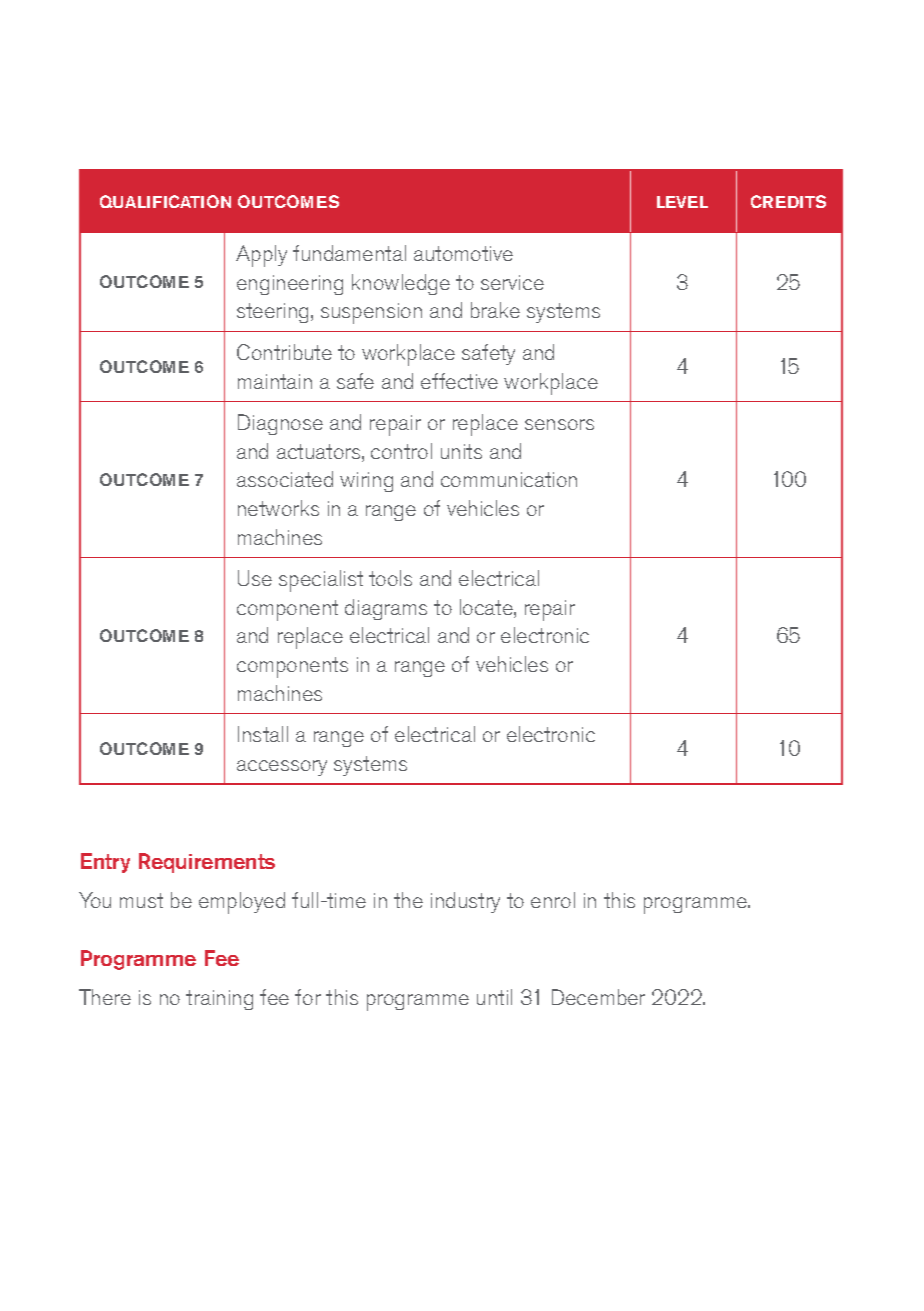 The height and width of the document is (1311, 924). I want to click on automotive, so click(463, 253).
